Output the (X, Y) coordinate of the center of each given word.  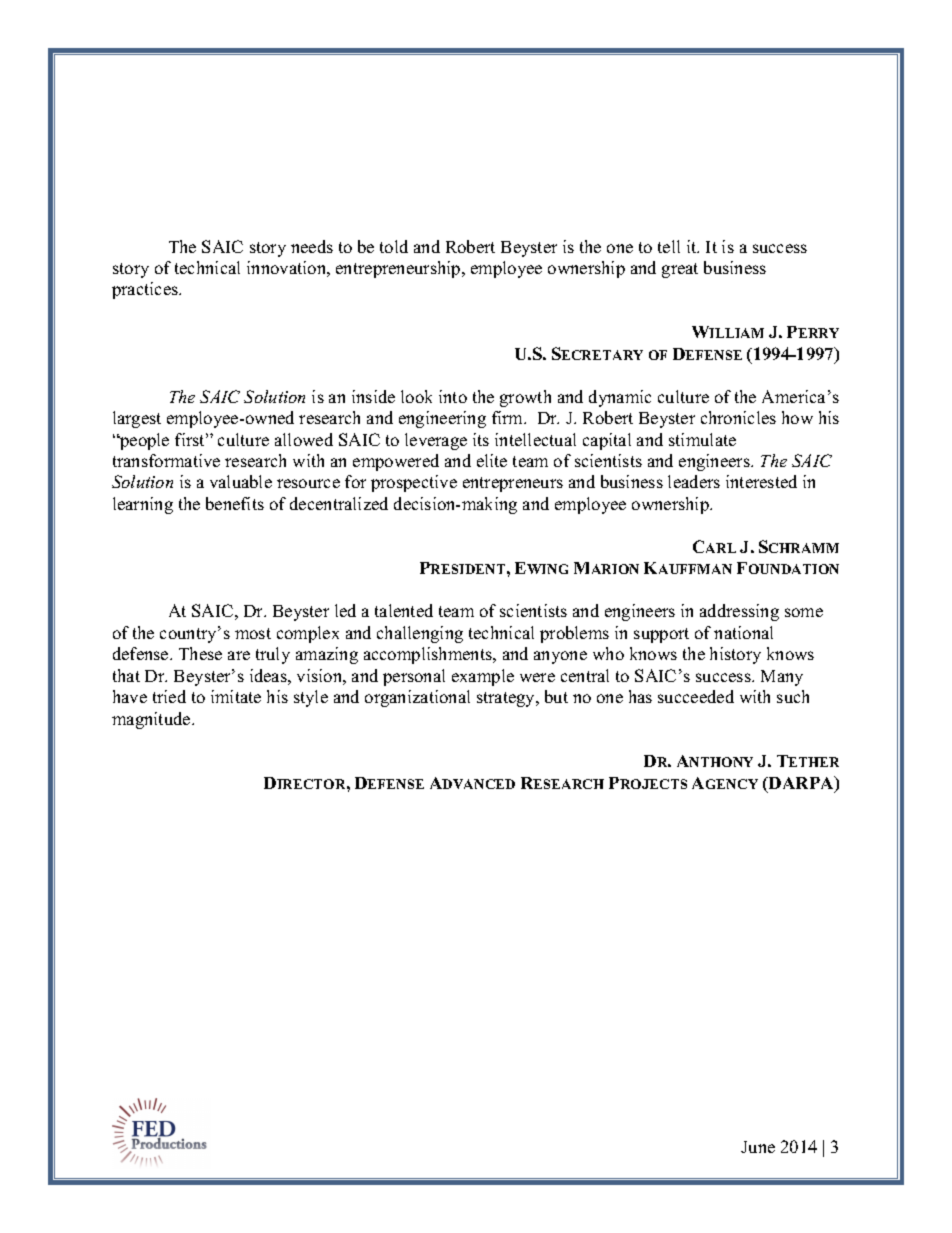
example (483, 677)
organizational (417, 698)
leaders (694, 481)
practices (146, 290)
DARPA (801, 784)
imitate (236, 696)
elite (492, 460)
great (680, 270)
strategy (507, 699)
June (758, 1147)
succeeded (696, 696)
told (394, 246)
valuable (241, 481)
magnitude (152, 720)
